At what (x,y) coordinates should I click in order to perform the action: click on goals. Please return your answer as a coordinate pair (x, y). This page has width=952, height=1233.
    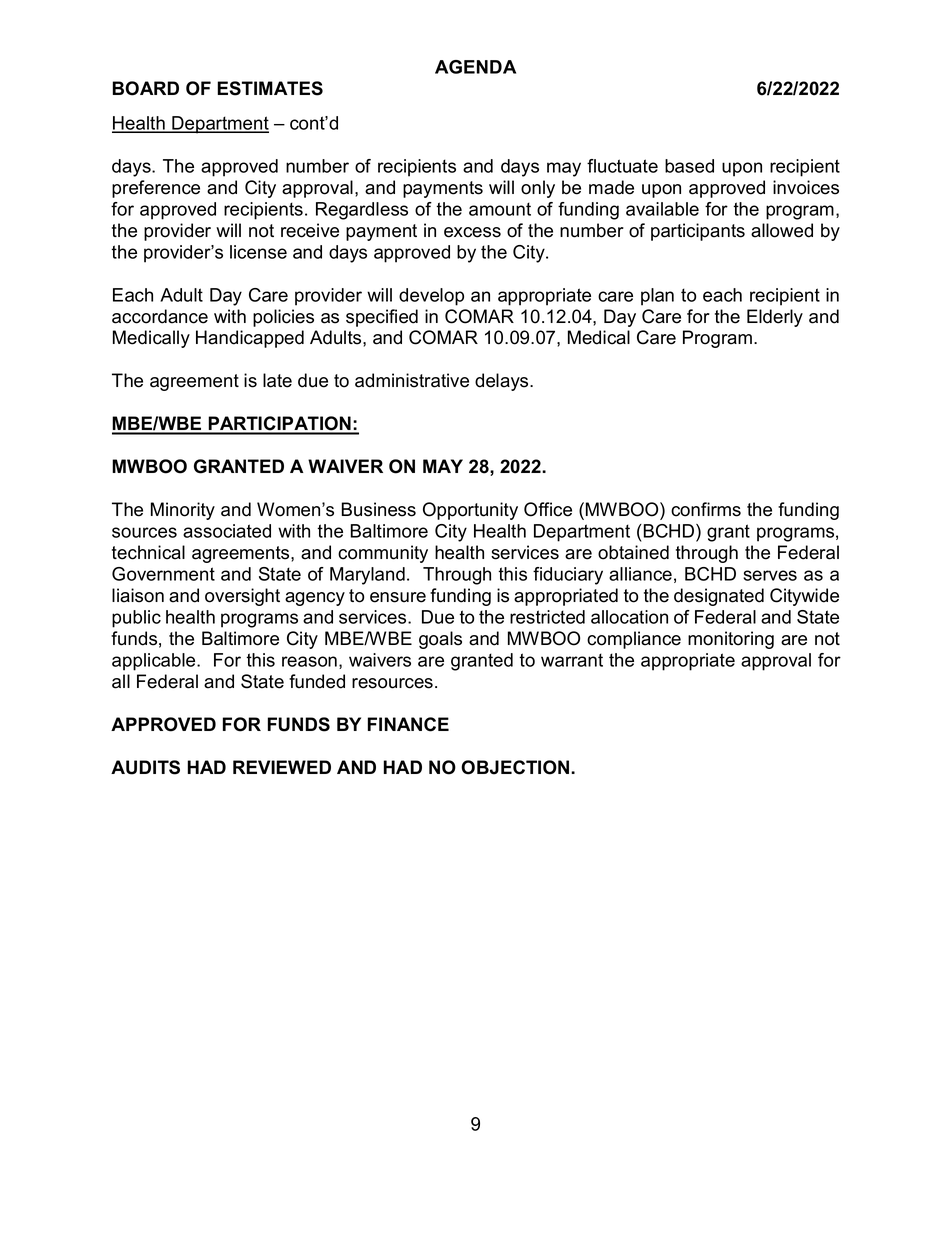
    Looking at the image, I should click on (440, 640).
